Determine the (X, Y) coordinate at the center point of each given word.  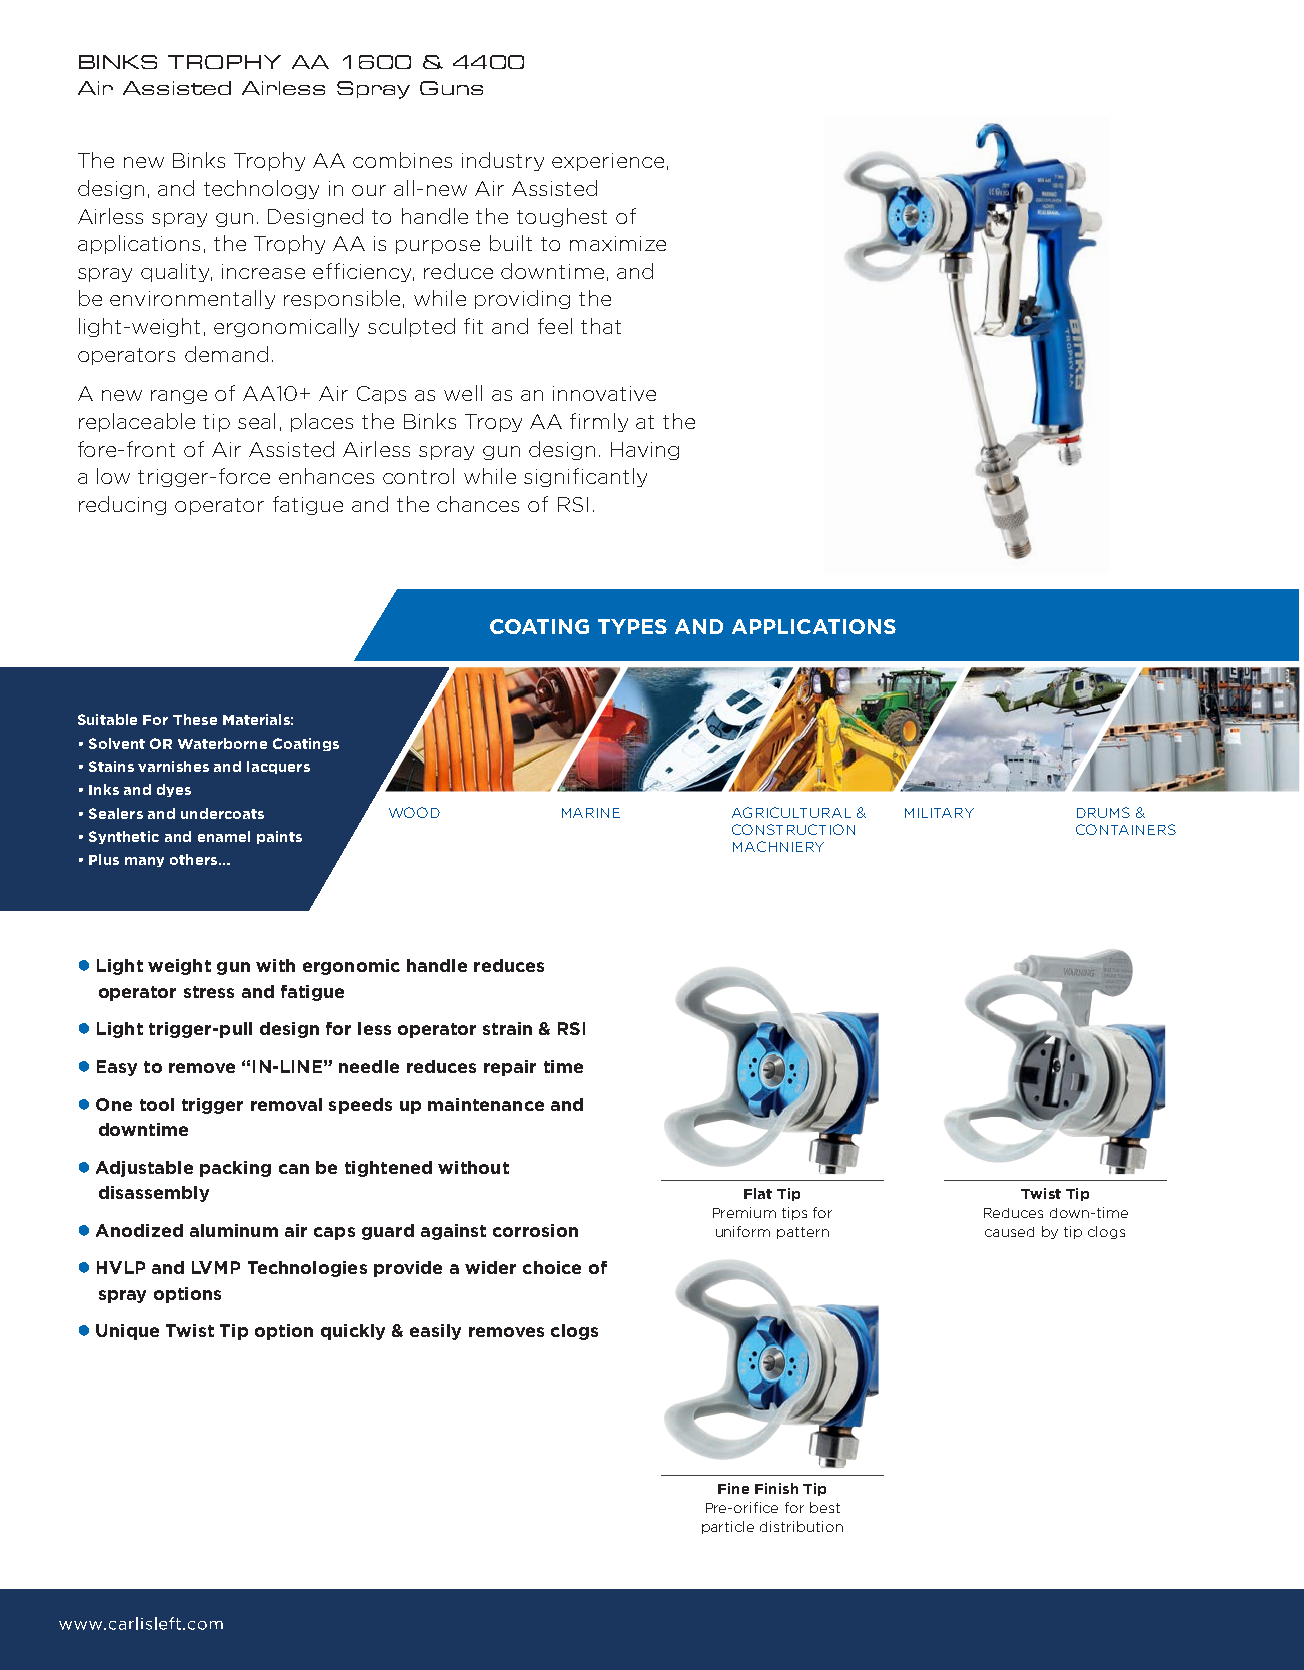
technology (261, 189)
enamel (224, 836)
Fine (733, 1488)
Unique (127, 1332)
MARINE (591, 813)
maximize (618, 243)
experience (608, 162)
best (825, 1507)
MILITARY (939, 813)
